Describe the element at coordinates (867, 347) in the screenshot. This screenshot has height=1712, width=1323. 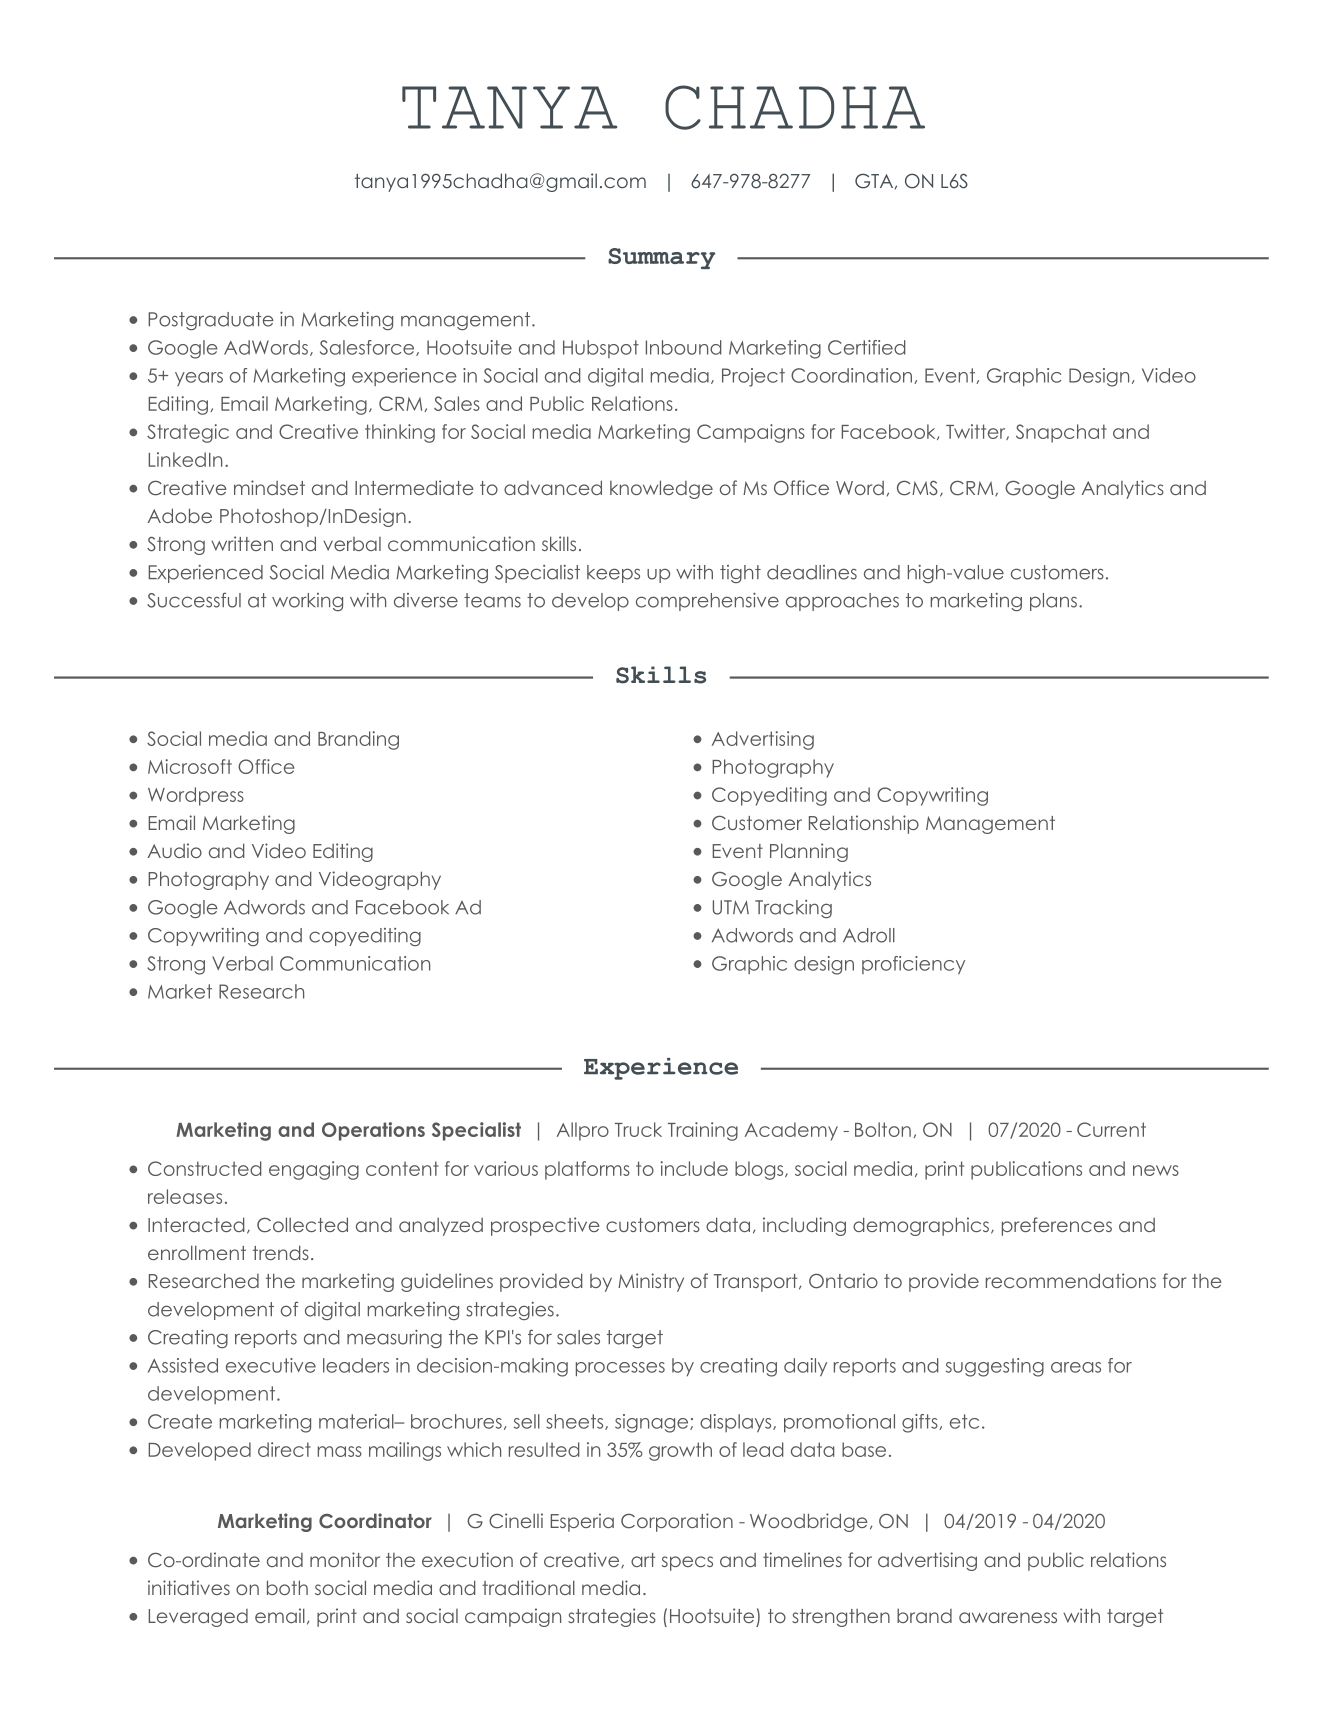
I see `Certified` at that location.
